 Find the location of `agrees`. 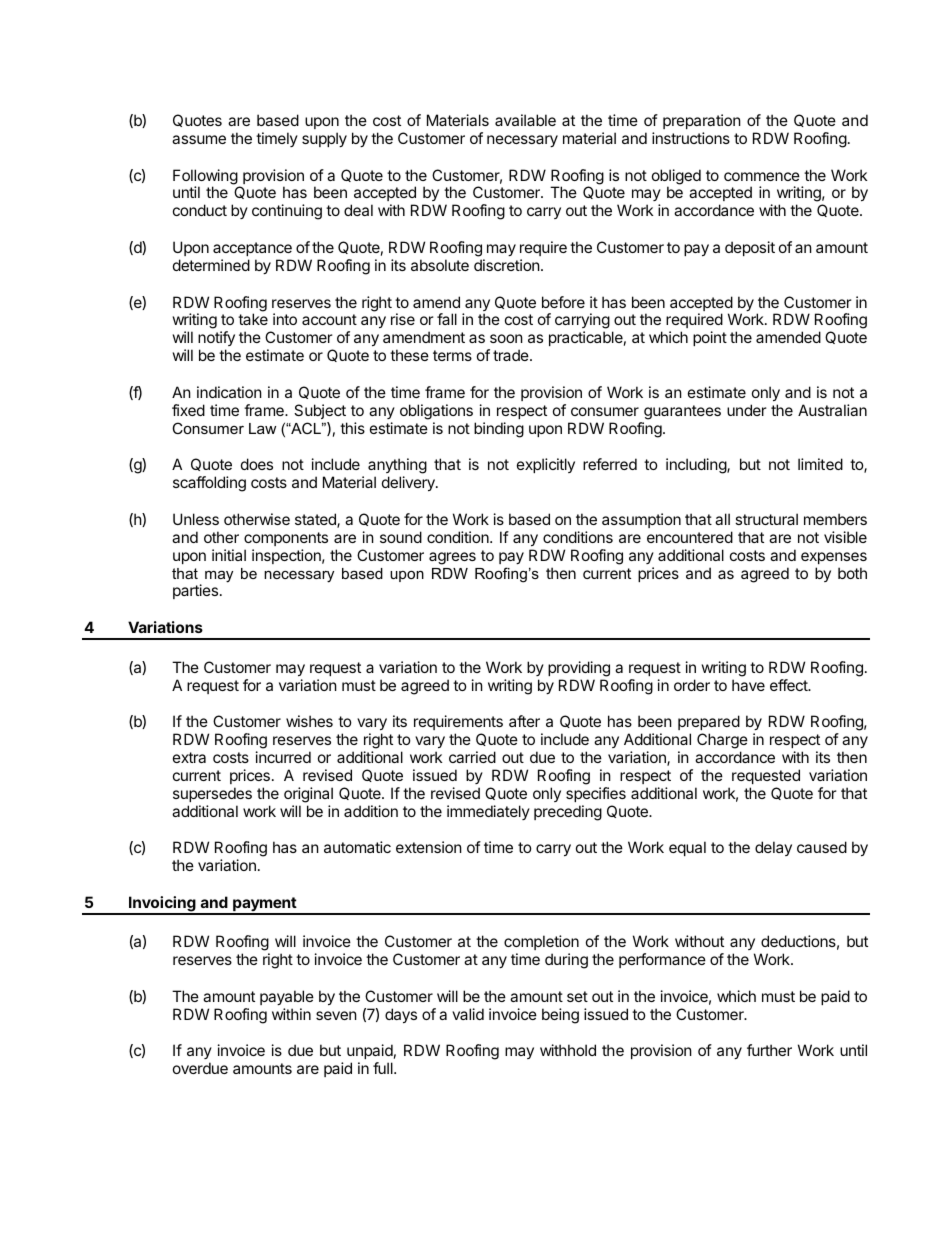

agrees is located at coordinates (452, 558).
